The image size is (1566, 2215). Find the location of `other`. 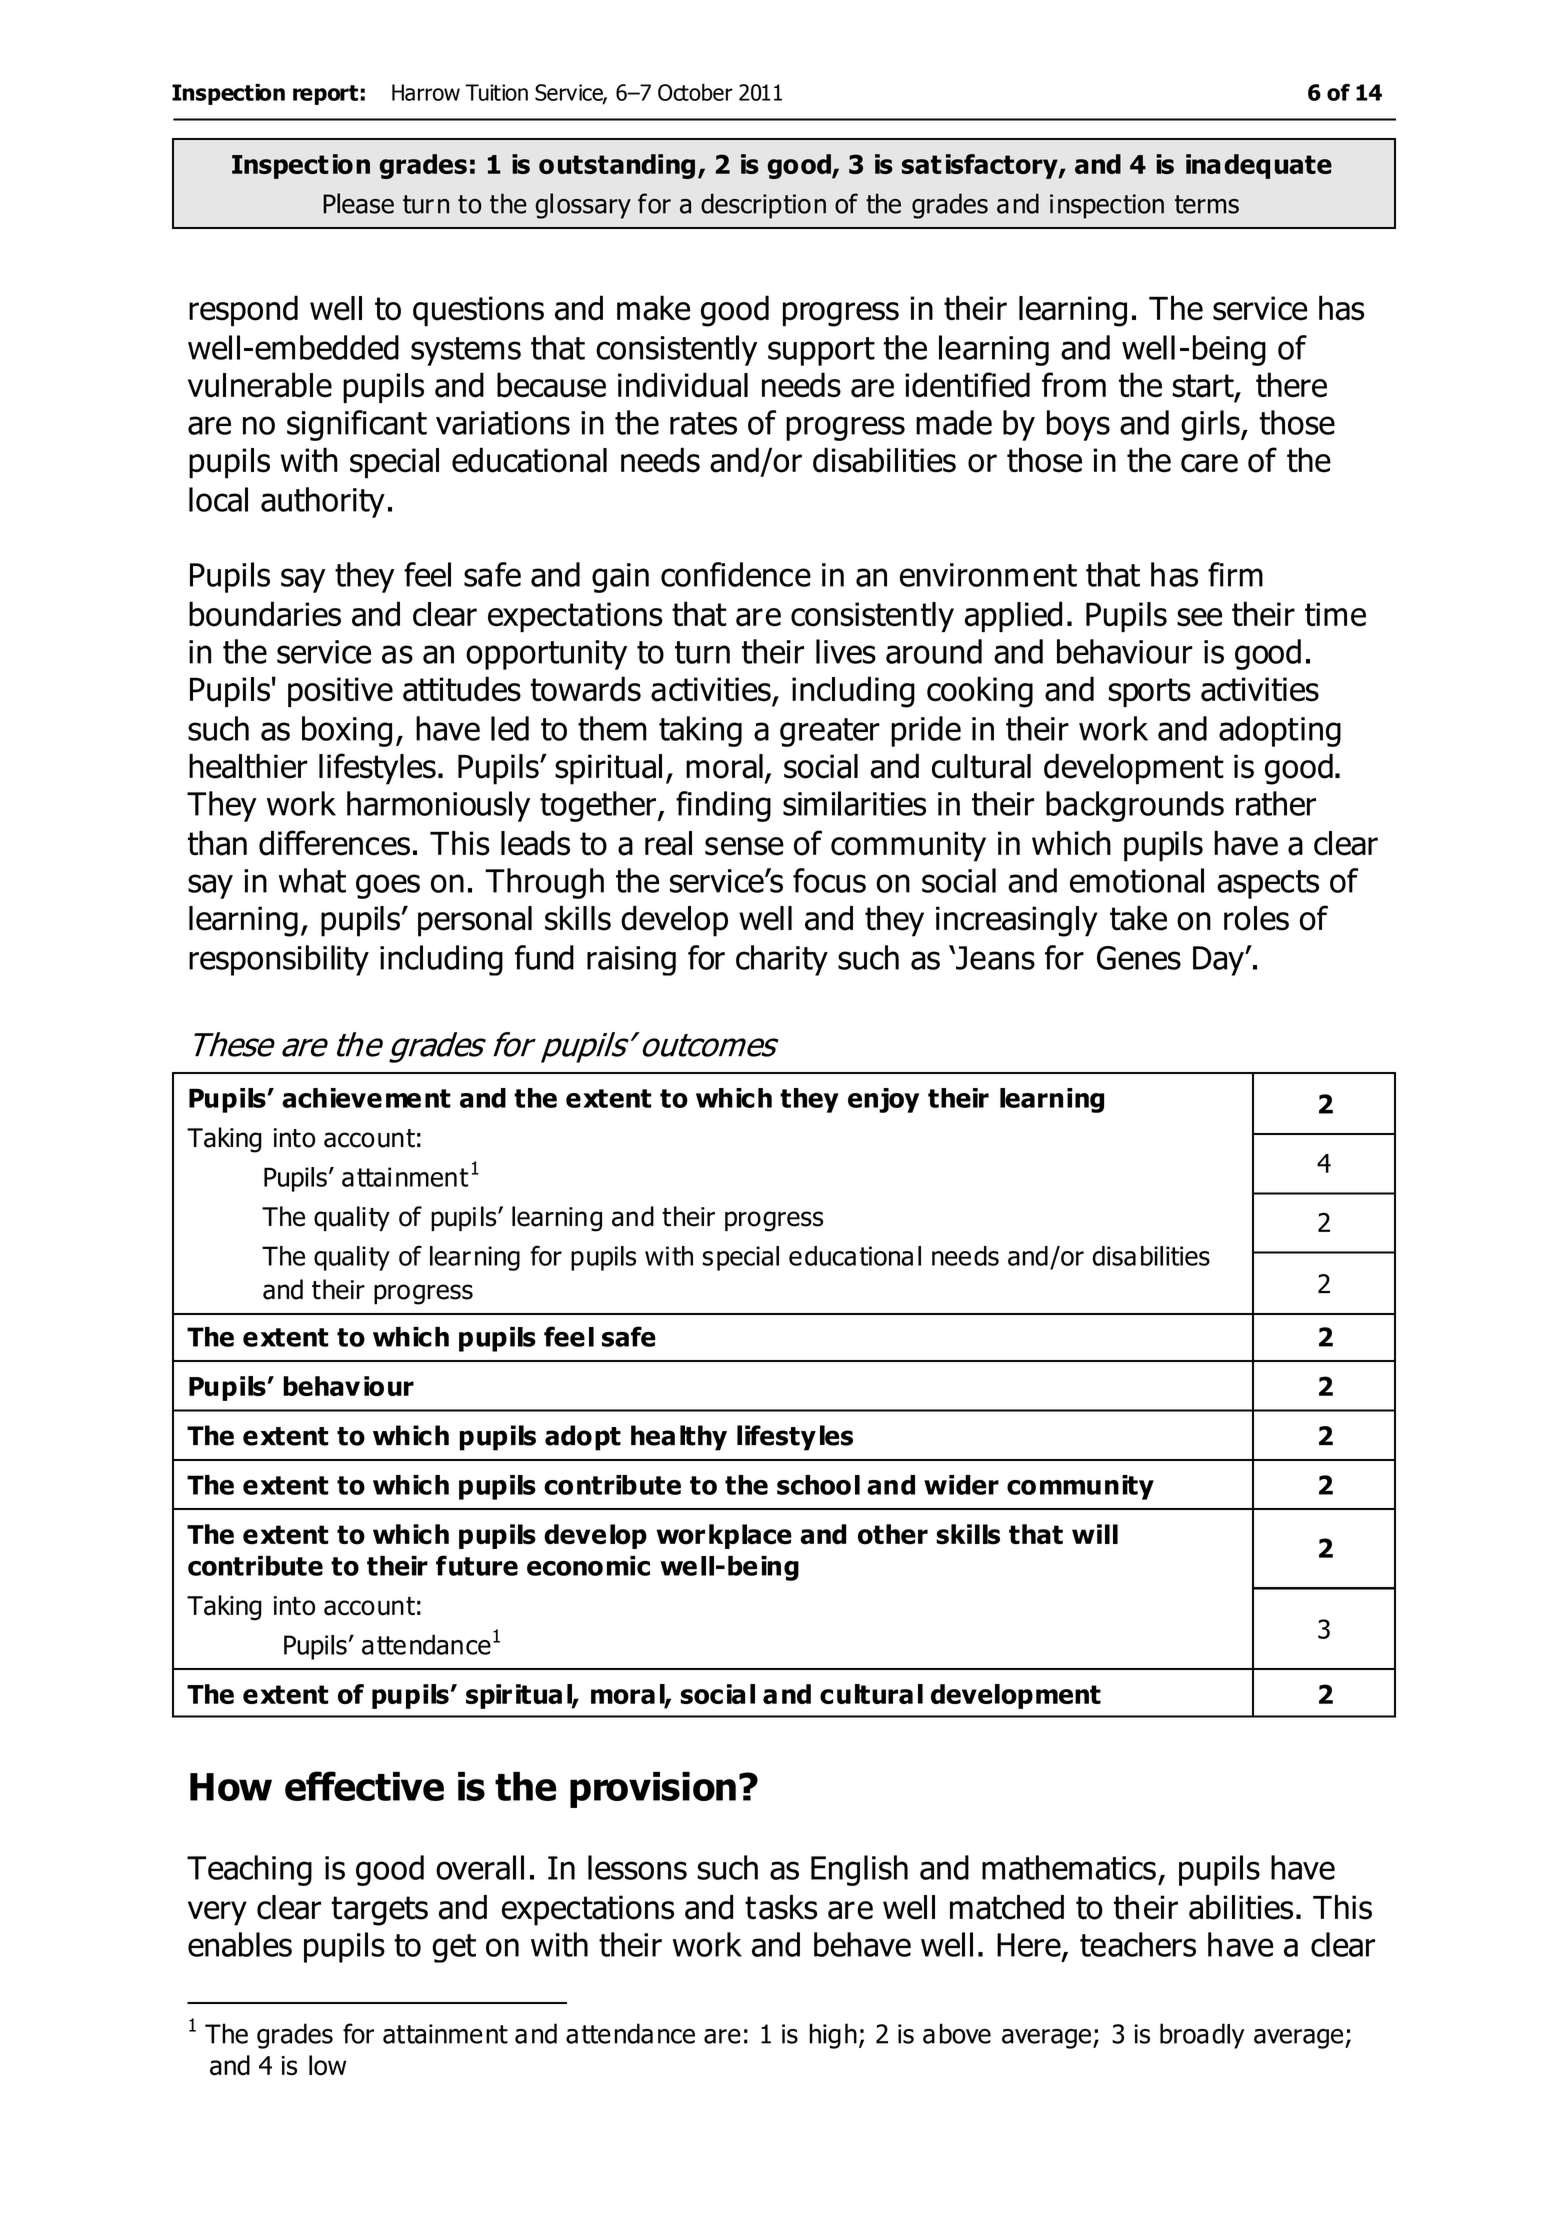

other is located at coordinates (893, 1534).
